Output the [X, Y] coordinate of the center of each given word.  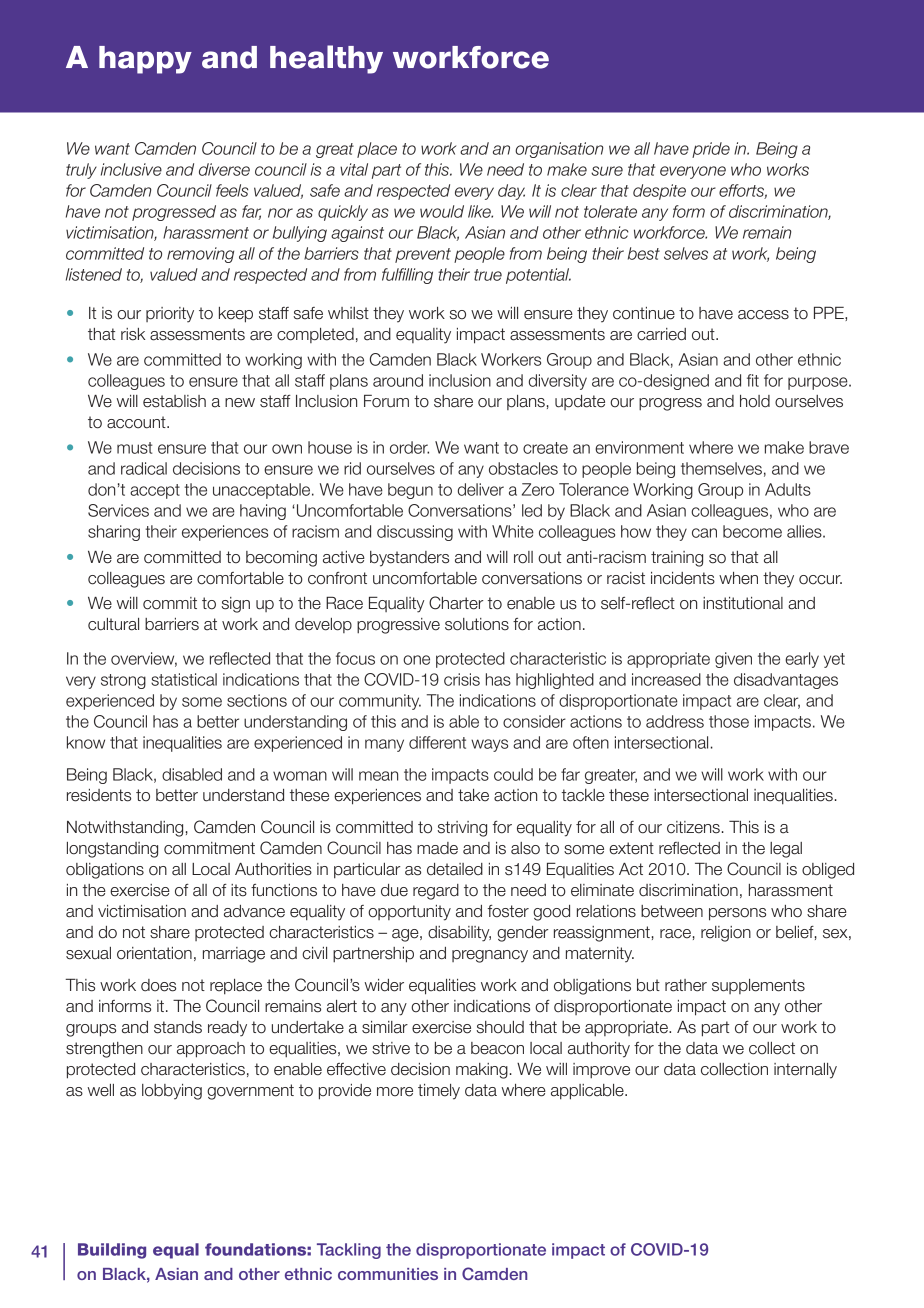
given [733, 660]
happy [145, 60]
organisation [559, 150]
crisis [462, 679]
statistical [184, 679]
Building [112, 1251]
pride [711, 150]
